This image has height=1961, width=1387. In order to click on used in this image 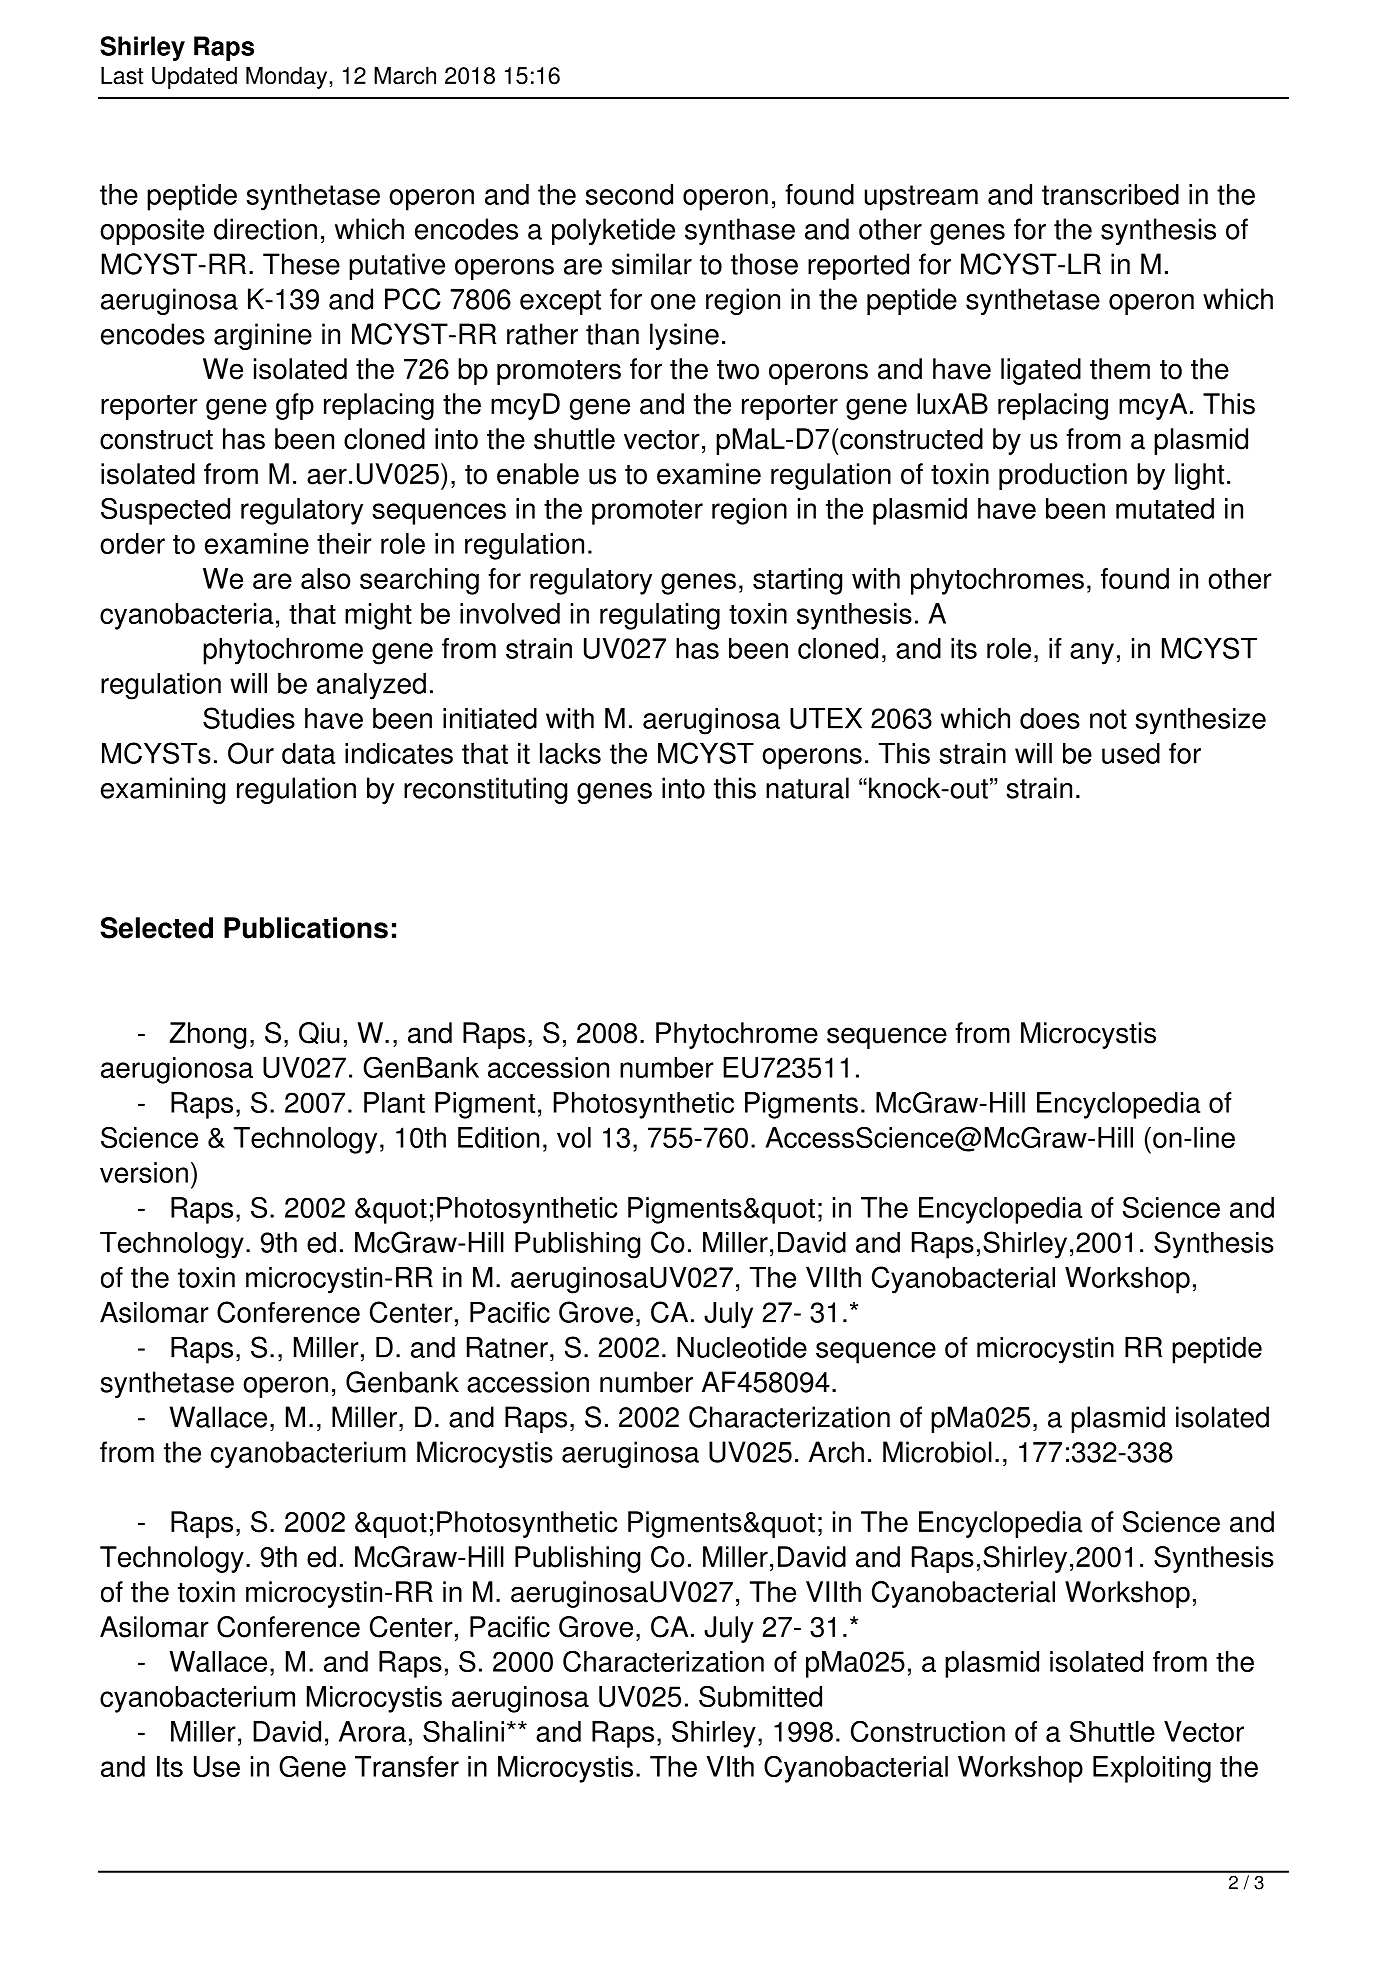, I will do `click(1131, 753)`.
